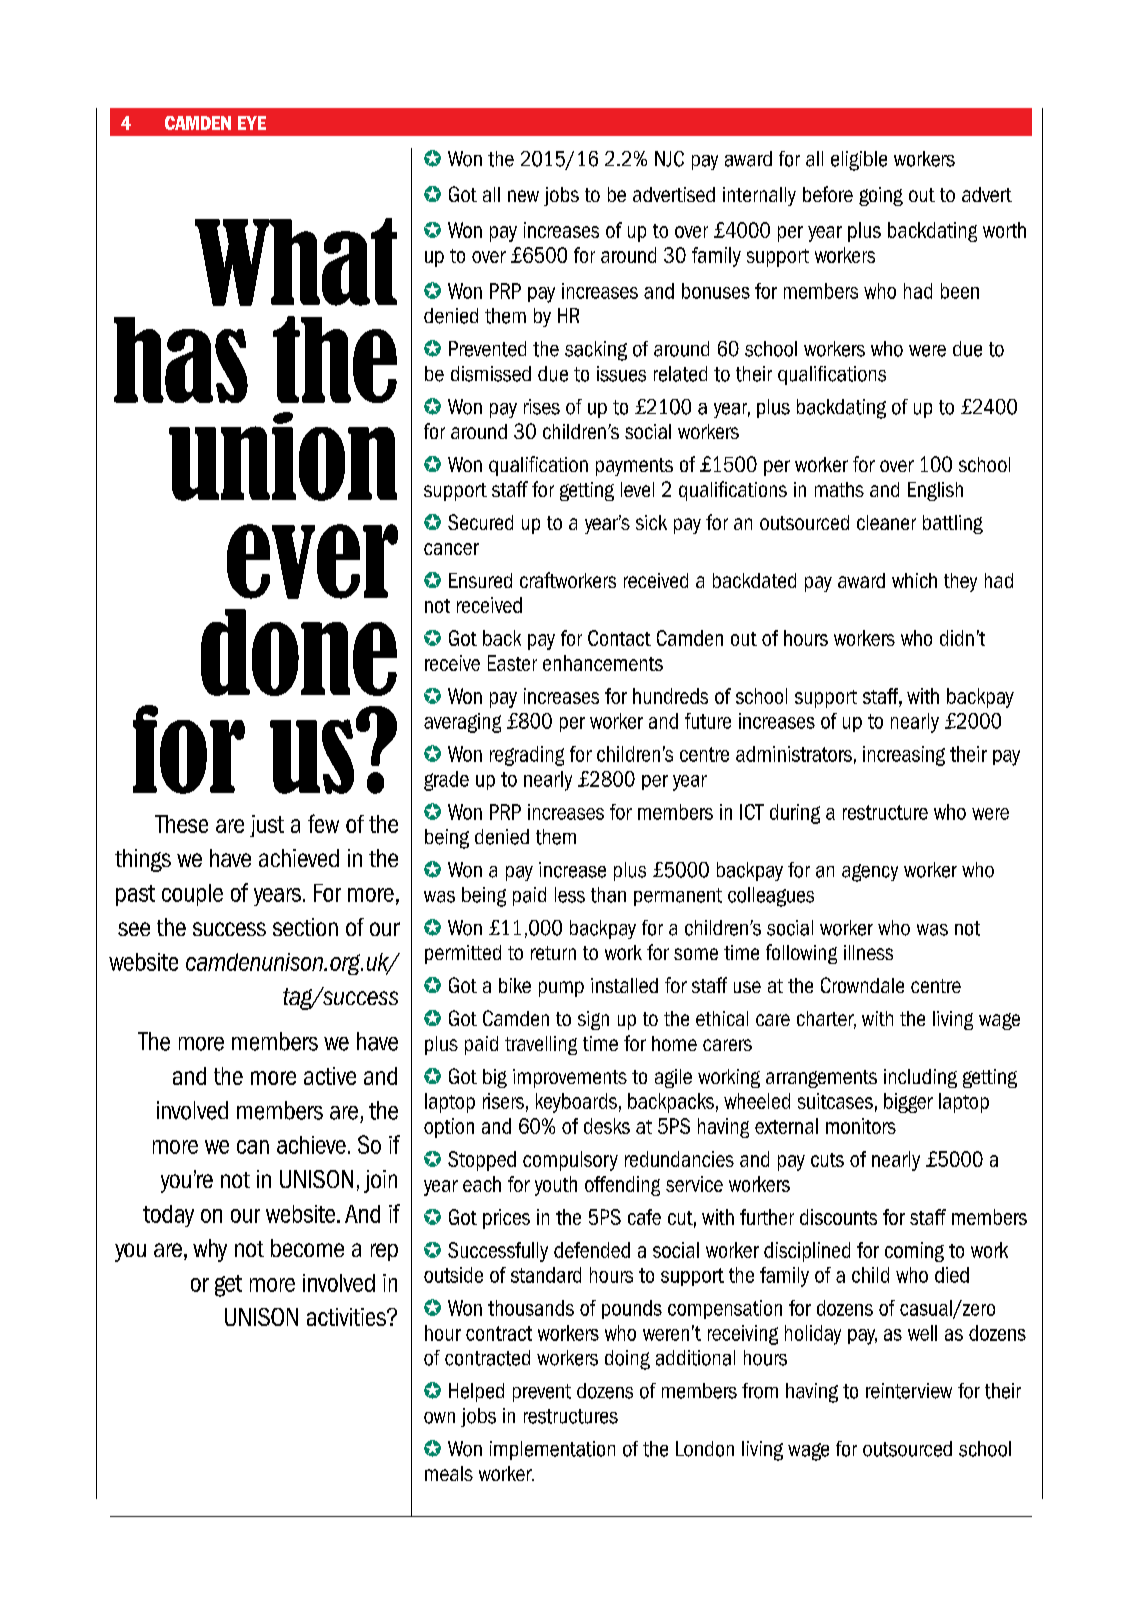 The image size is (1139, 1611). What do you see at coordinates (252, 123) in the document?
I see `EYE` at bounding box center [252, 123].
